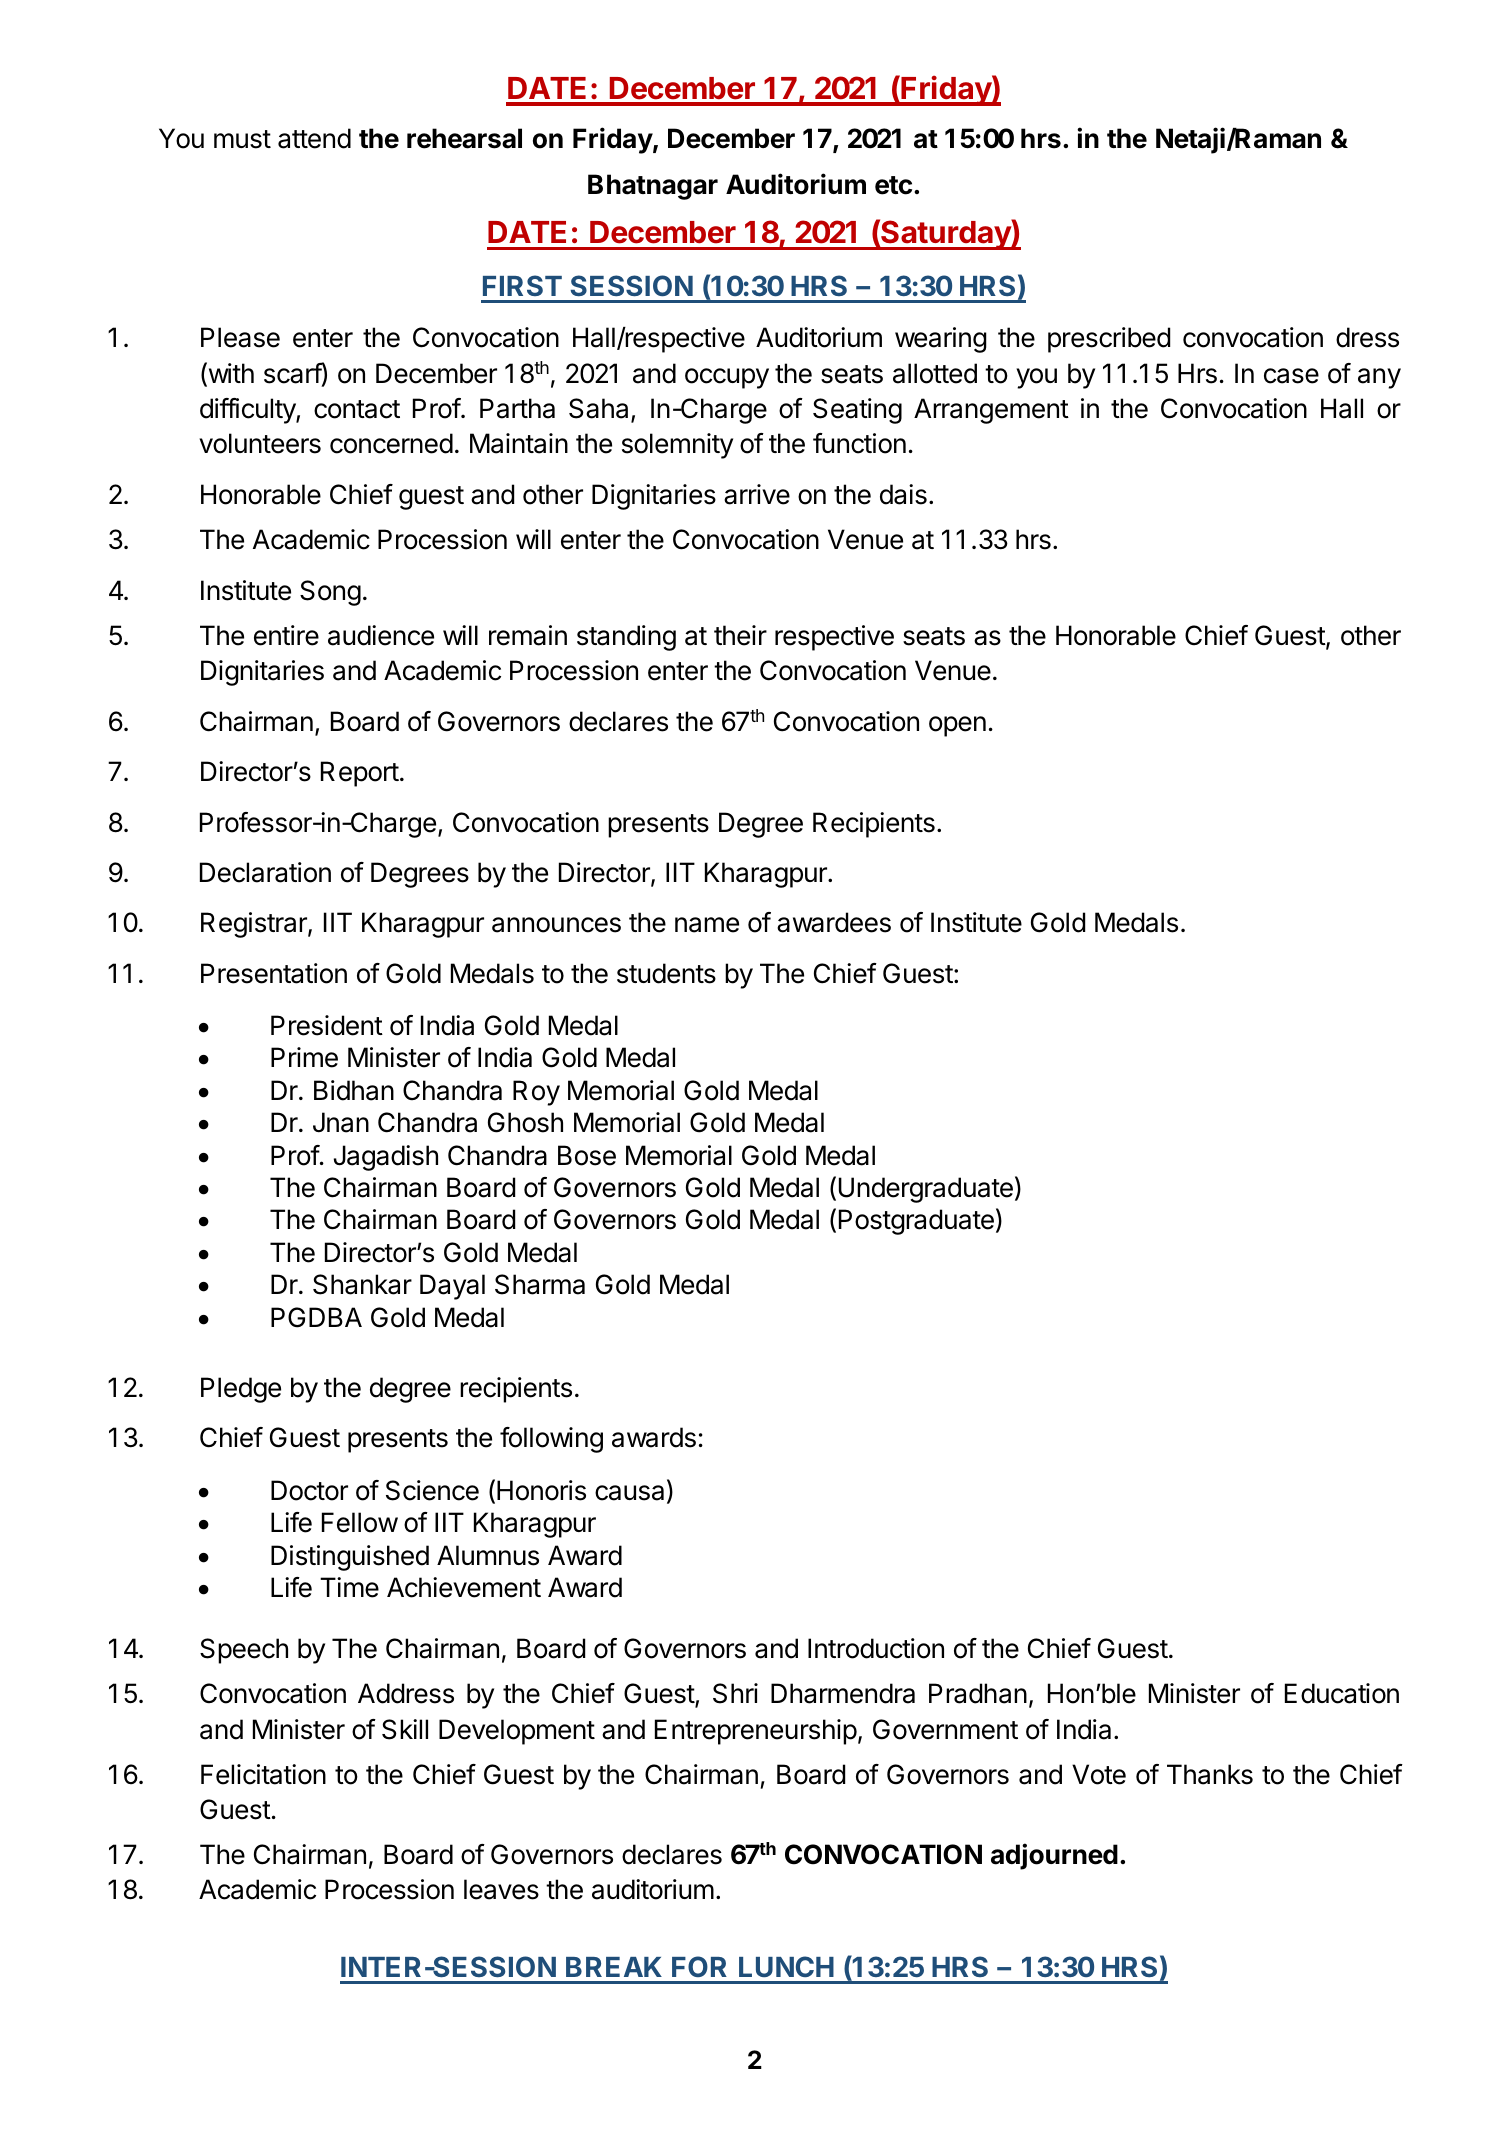 The height and width of the page is (2133, 1508). Describe the element at coordinates (327, 1025) in the page. I see `President` at that location.
